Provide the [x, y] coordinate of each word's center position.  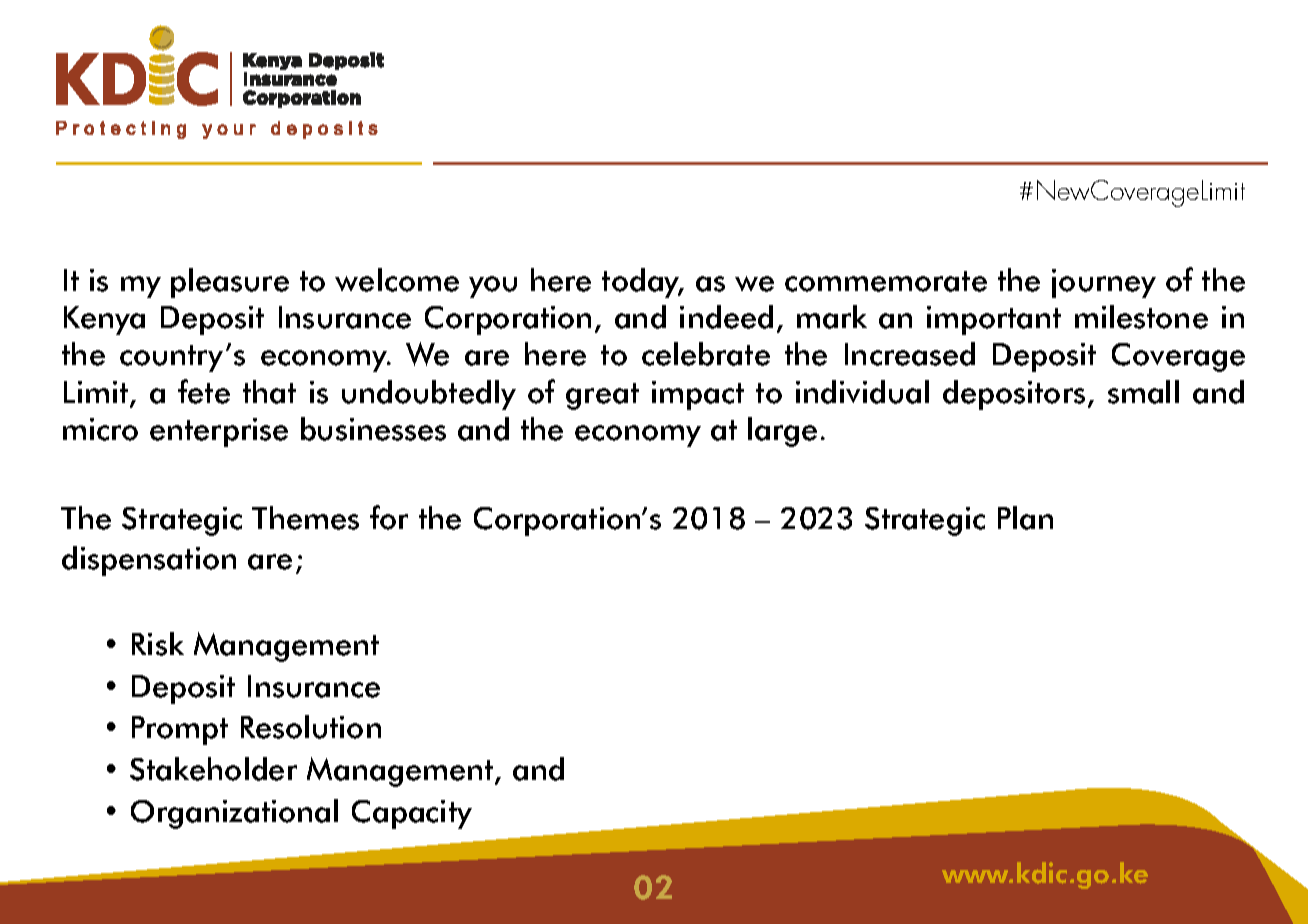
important [994, 320]
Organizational [234, 814]
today [642, 283]
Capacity [412, 814]
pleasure [230, 283]
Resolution [311, 727]
